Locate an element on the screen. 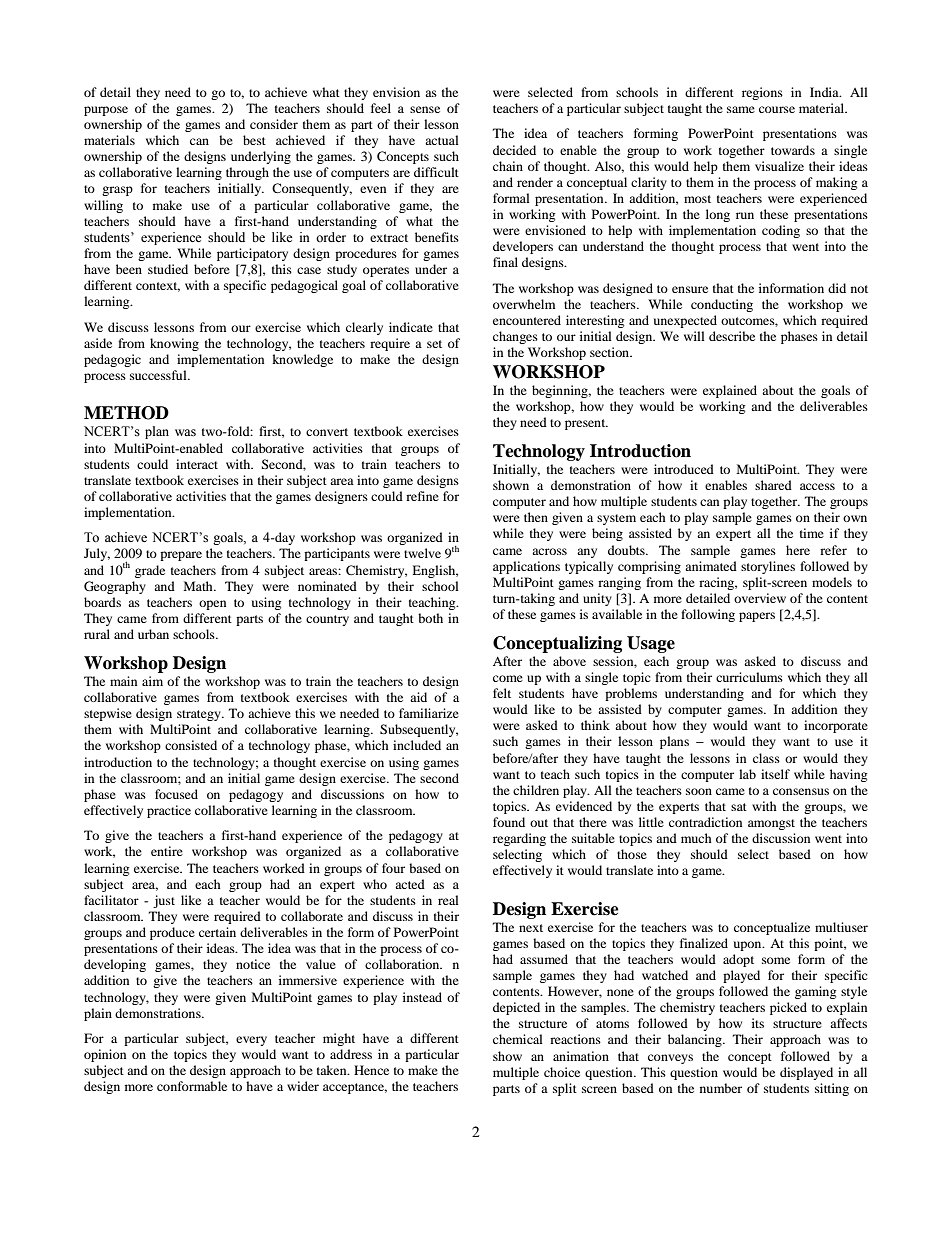 The height and width of the screenshot is (1233, 952). shared is located at coordinates (773, 485).
